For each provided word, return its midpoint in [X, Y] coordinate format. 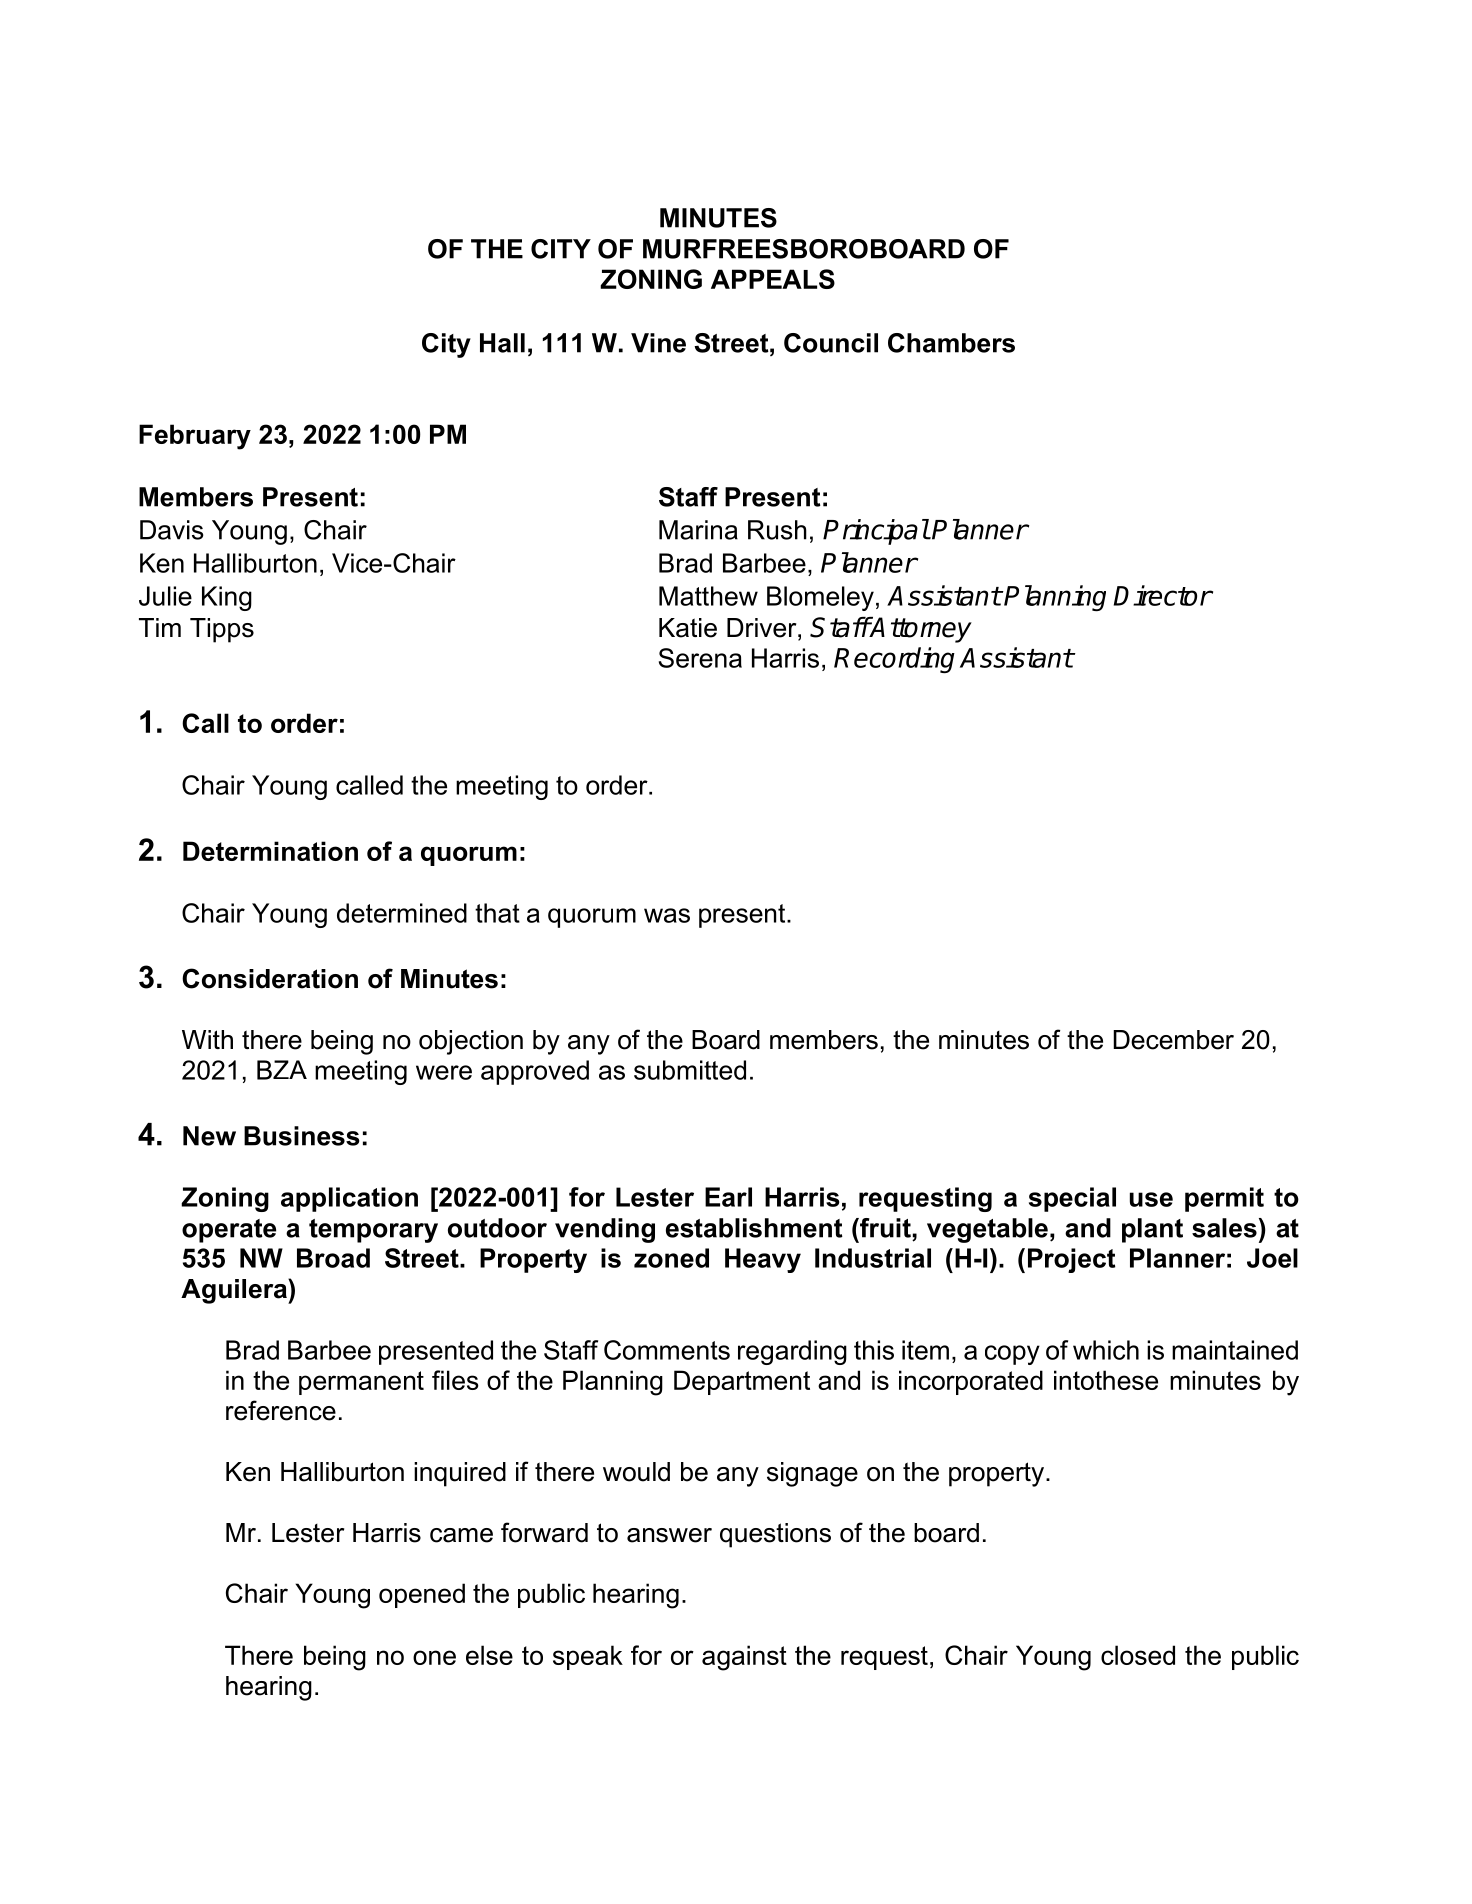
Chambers [951, 343]
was [667, 915]
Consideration [270, 978]
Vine [658, 343]
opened [422, 1595]
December [1173, 1040]
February [195, 437]
